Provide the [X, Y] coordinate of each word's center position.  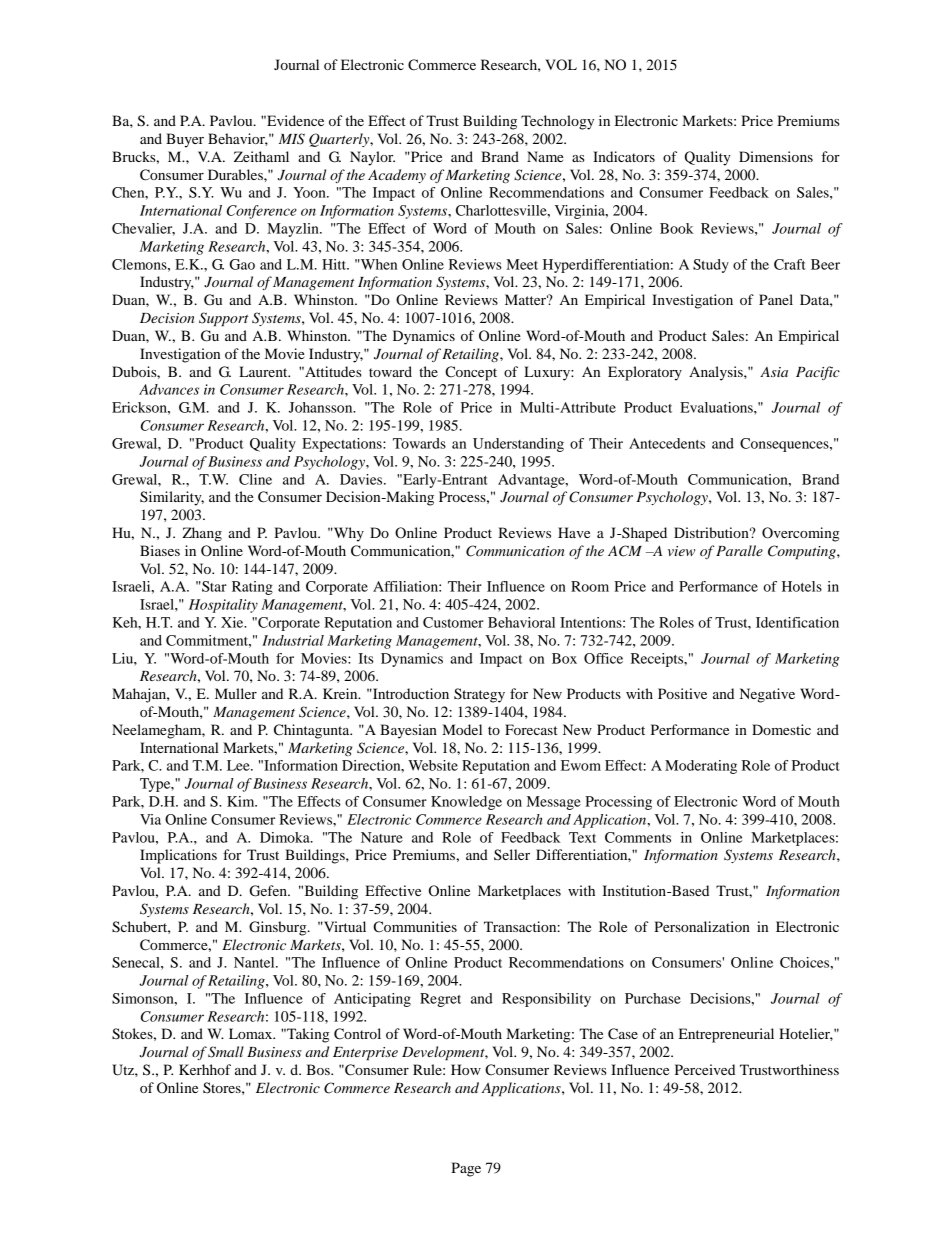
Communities [415, 927]
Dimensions [776, 156]
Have [574, 532]
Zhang [202, 534]
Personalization [702, 926]
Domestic [781, 729]
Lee [239, 765]
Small [226, 1052]
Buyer [185, 140]
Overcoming [800, 534]
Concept [471, 373]
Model [462, 729]
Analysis [717, 373]
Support [223, 319]
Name [545, 156]
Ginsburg [279, 928]
